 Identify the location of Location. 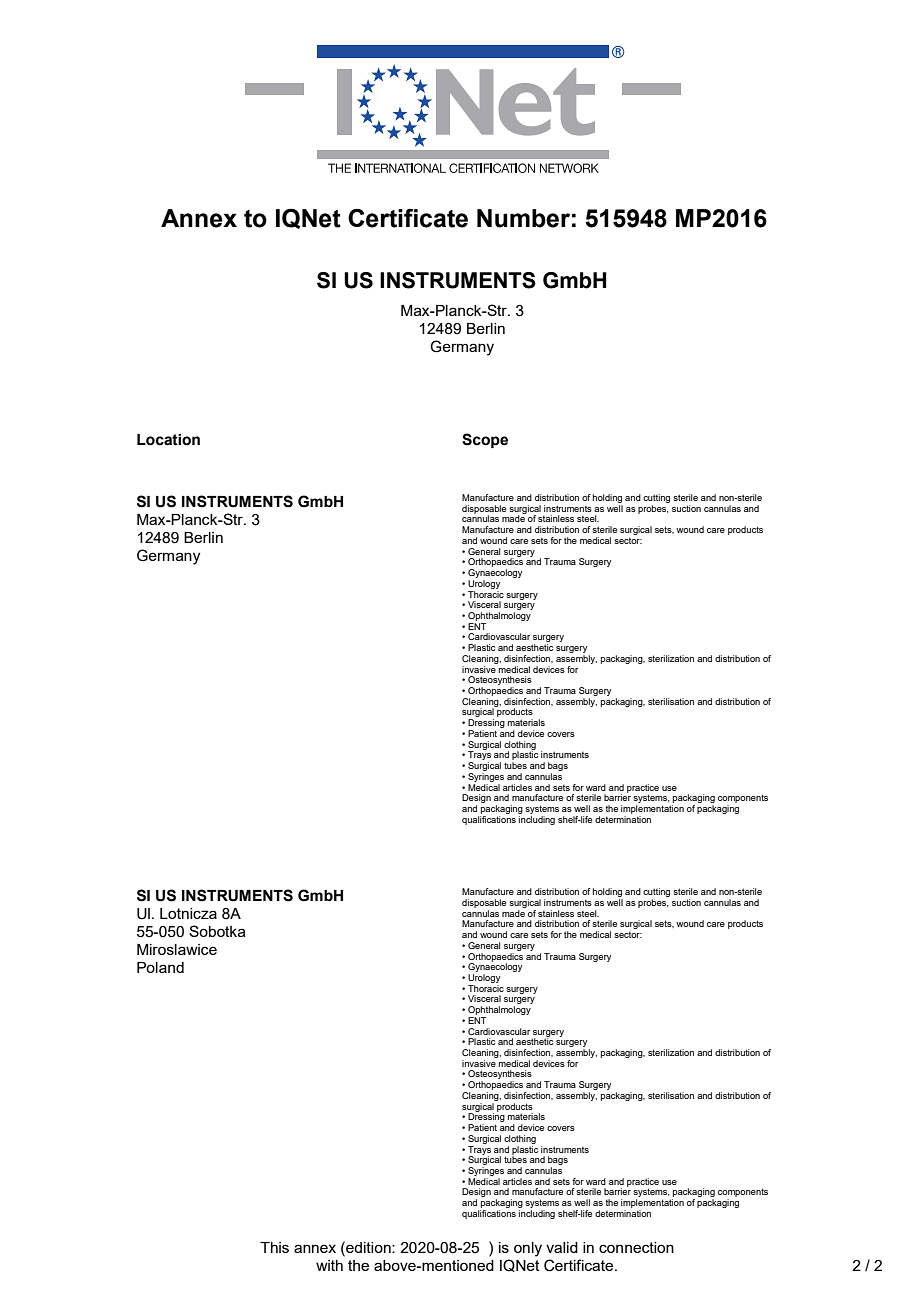
(168, 440).
